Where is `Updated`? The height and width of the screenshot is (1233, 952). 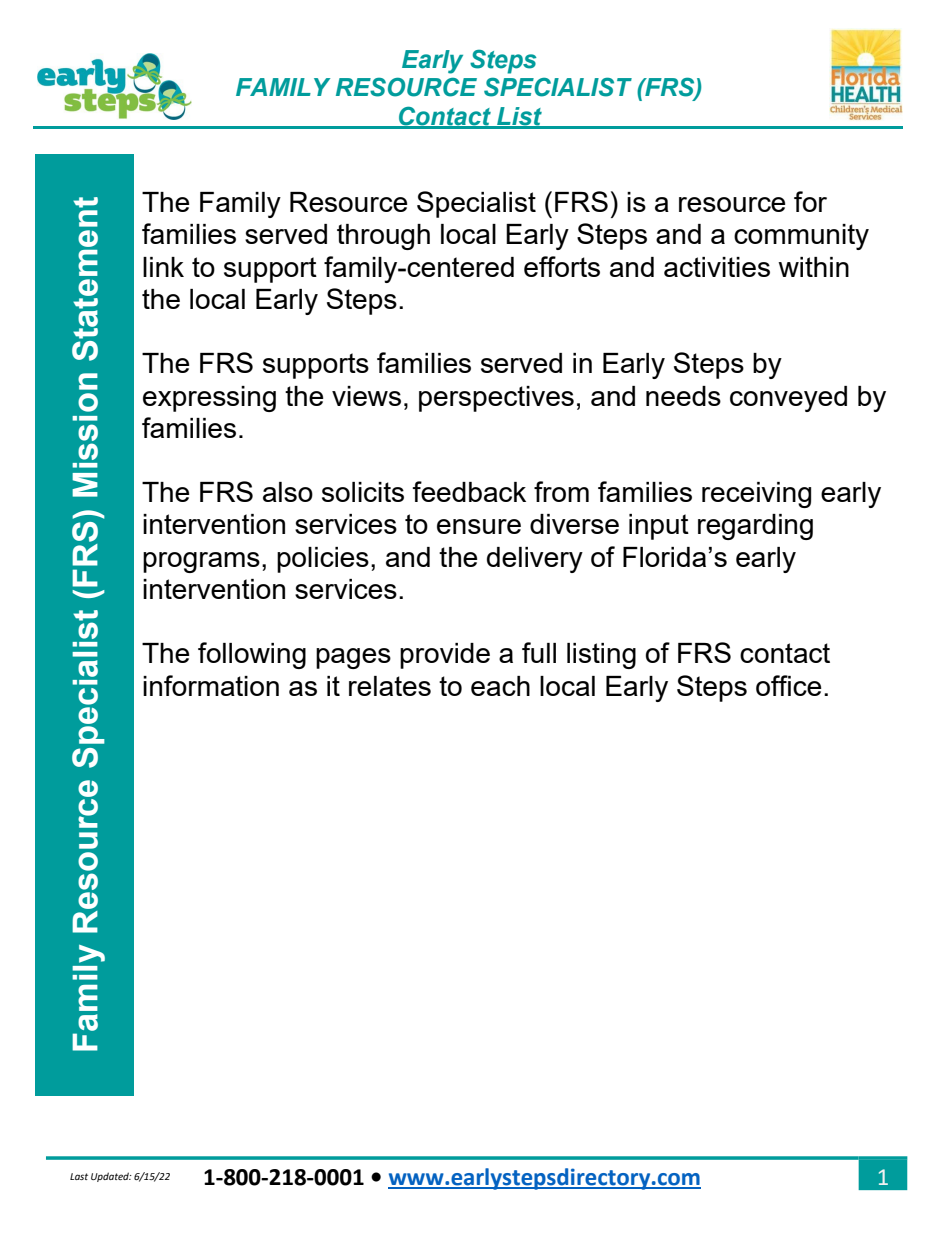 Updated is located at coordinates (111, 1177).
